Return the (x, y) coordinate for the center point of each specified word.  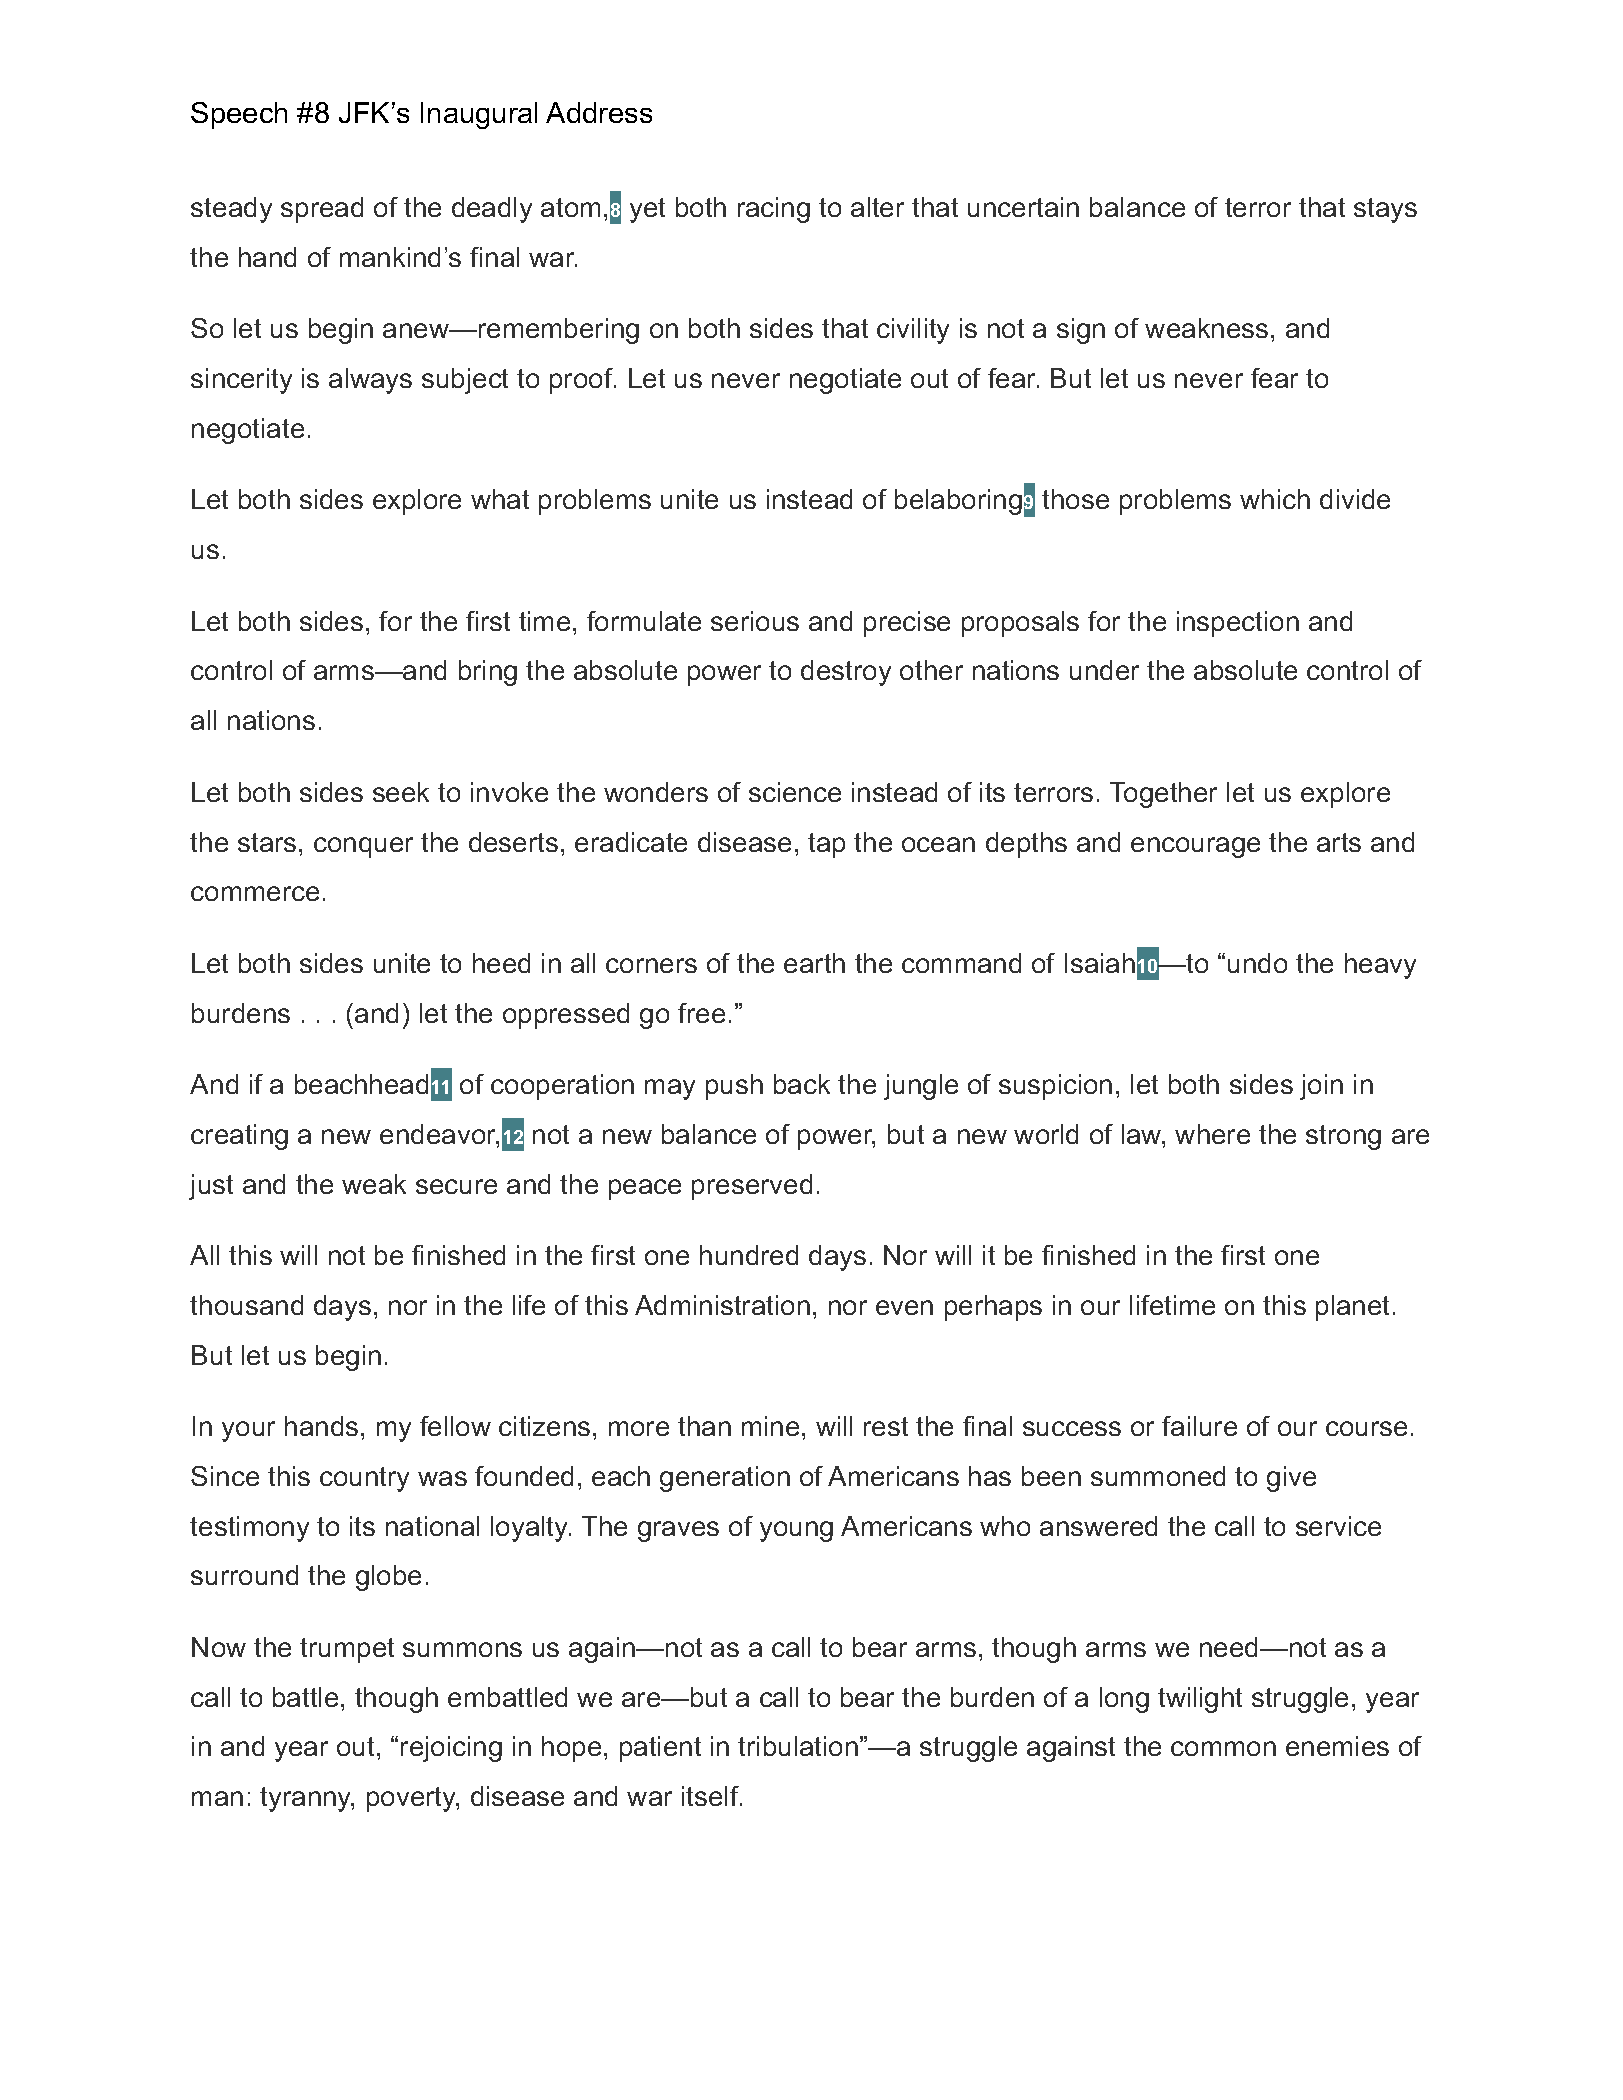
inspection (1238, 624)
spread (322, 210)
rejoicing (451, 1749)
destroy (846, 673)
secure (456, 1186)
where (1212, 1134)
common (1223, 1748)
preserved (752, 1187)
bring (488, 673)
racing (774, 210)
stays (1385, 210)
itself (711, 1796)
